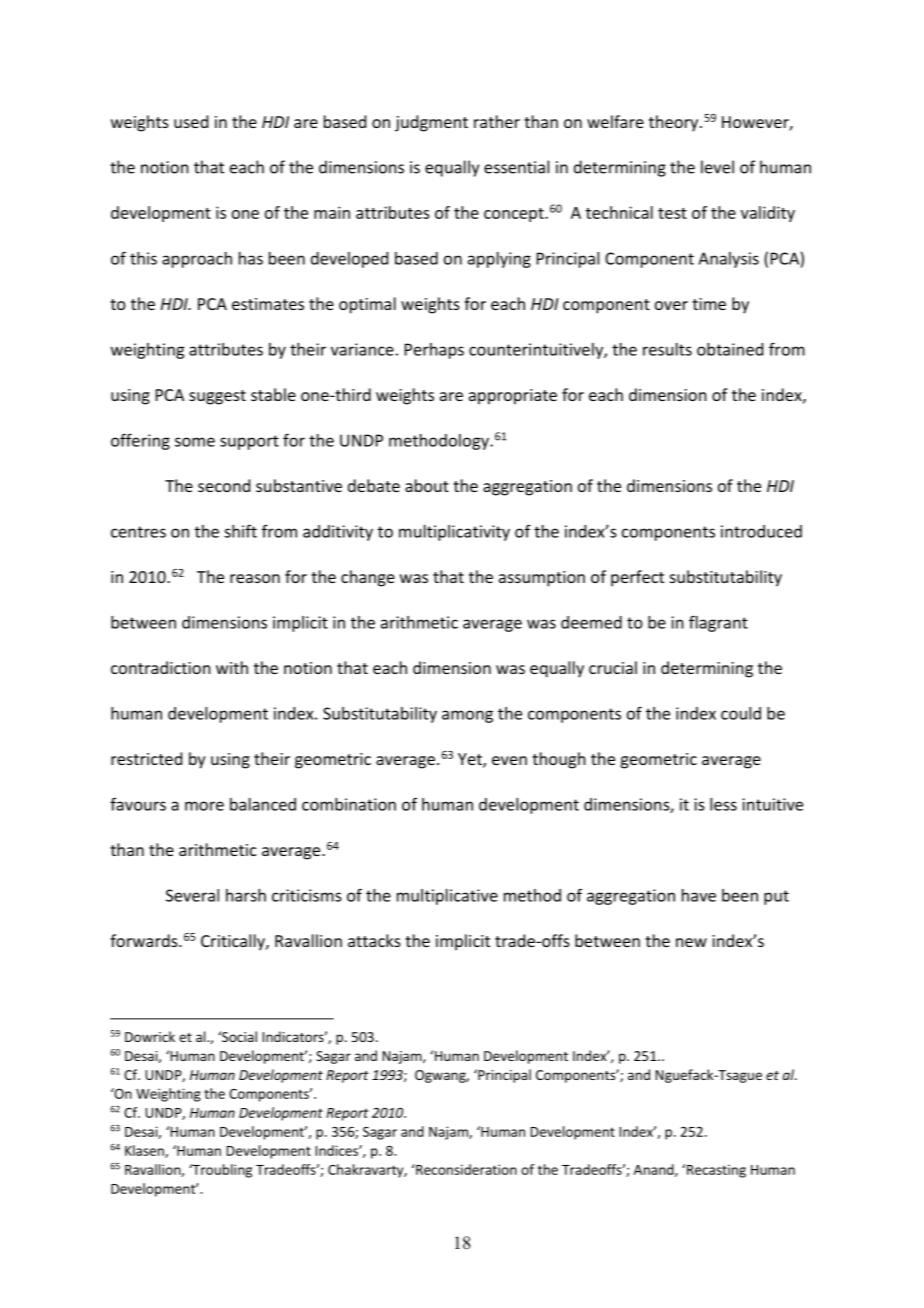 The height and width of the screenshot is (1308, 924). I want to click on about, so click(427, 485).
